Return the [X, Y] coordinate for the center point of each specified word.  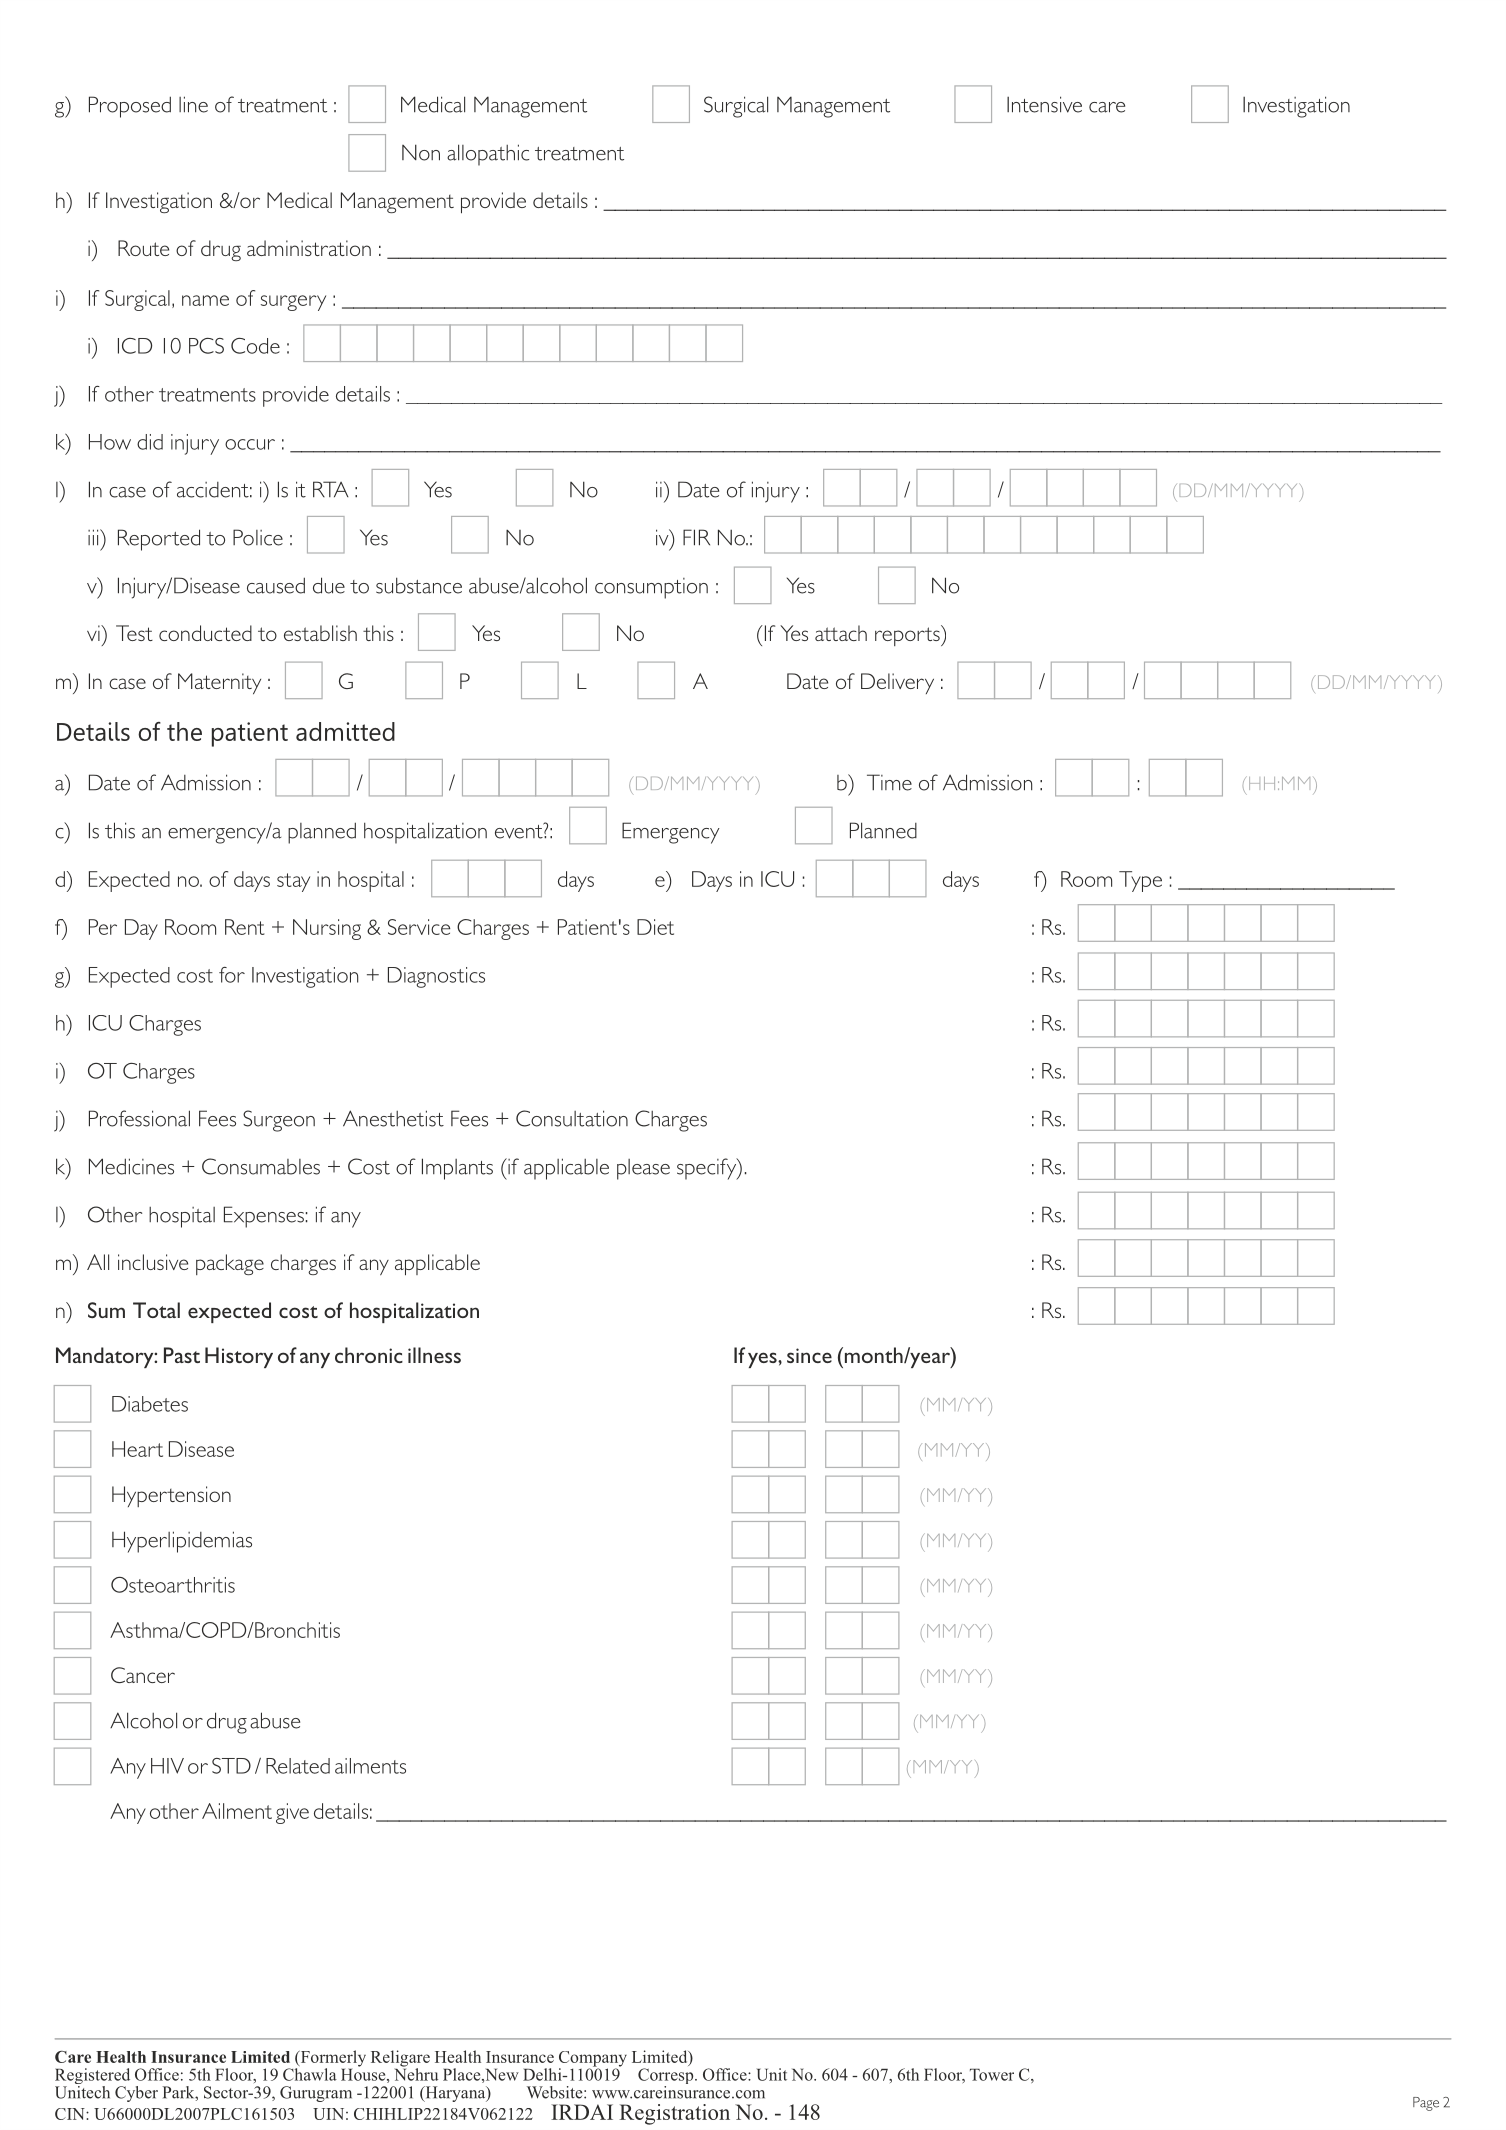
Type [1140, 881]
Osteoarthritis [173, 1585]
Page [1426, 2104]
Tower [992, 2074]
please [643, 1169]
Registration [674, 2114]
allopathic [488, 155]
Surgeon [279, 1121]
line [193, 104]
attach [841, 633]
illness [434, 1355]
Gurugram [316, 2094]
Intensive [1044, 104]
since [809, 1355]
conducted [205, 633]
